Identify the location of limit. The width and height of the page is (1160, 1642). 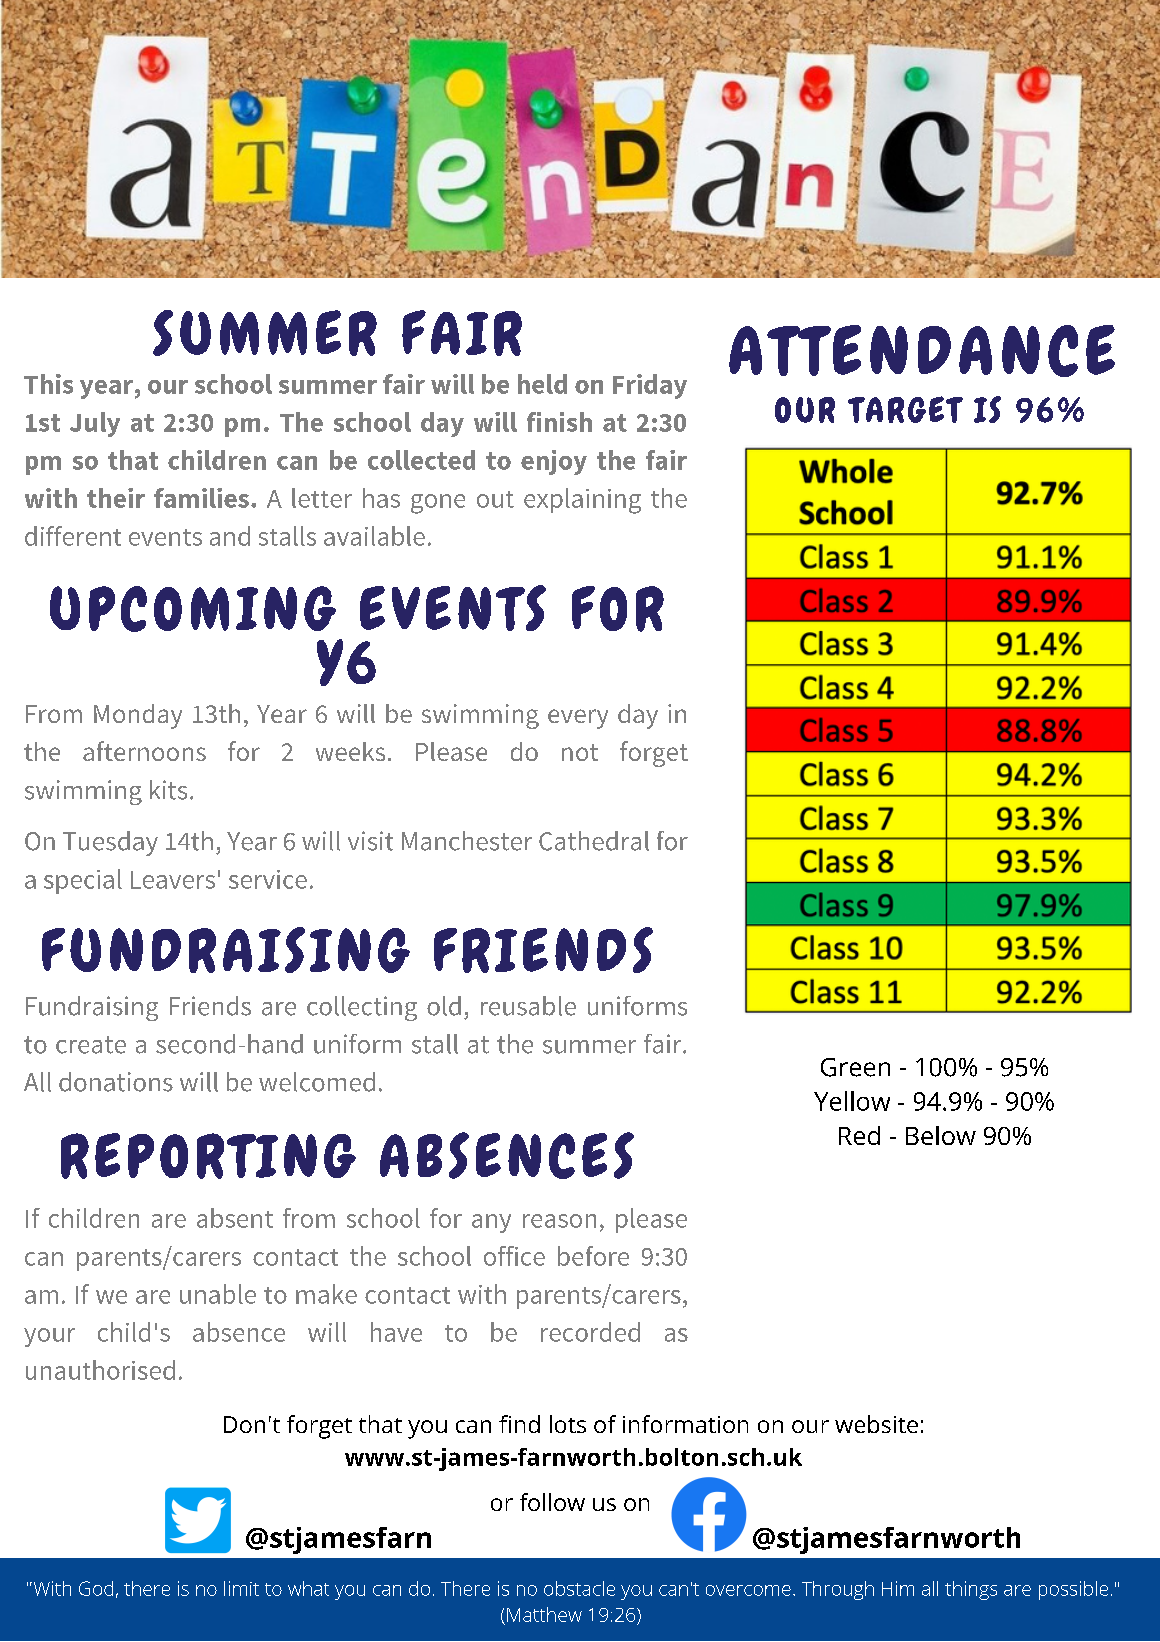
(241, 1588).
